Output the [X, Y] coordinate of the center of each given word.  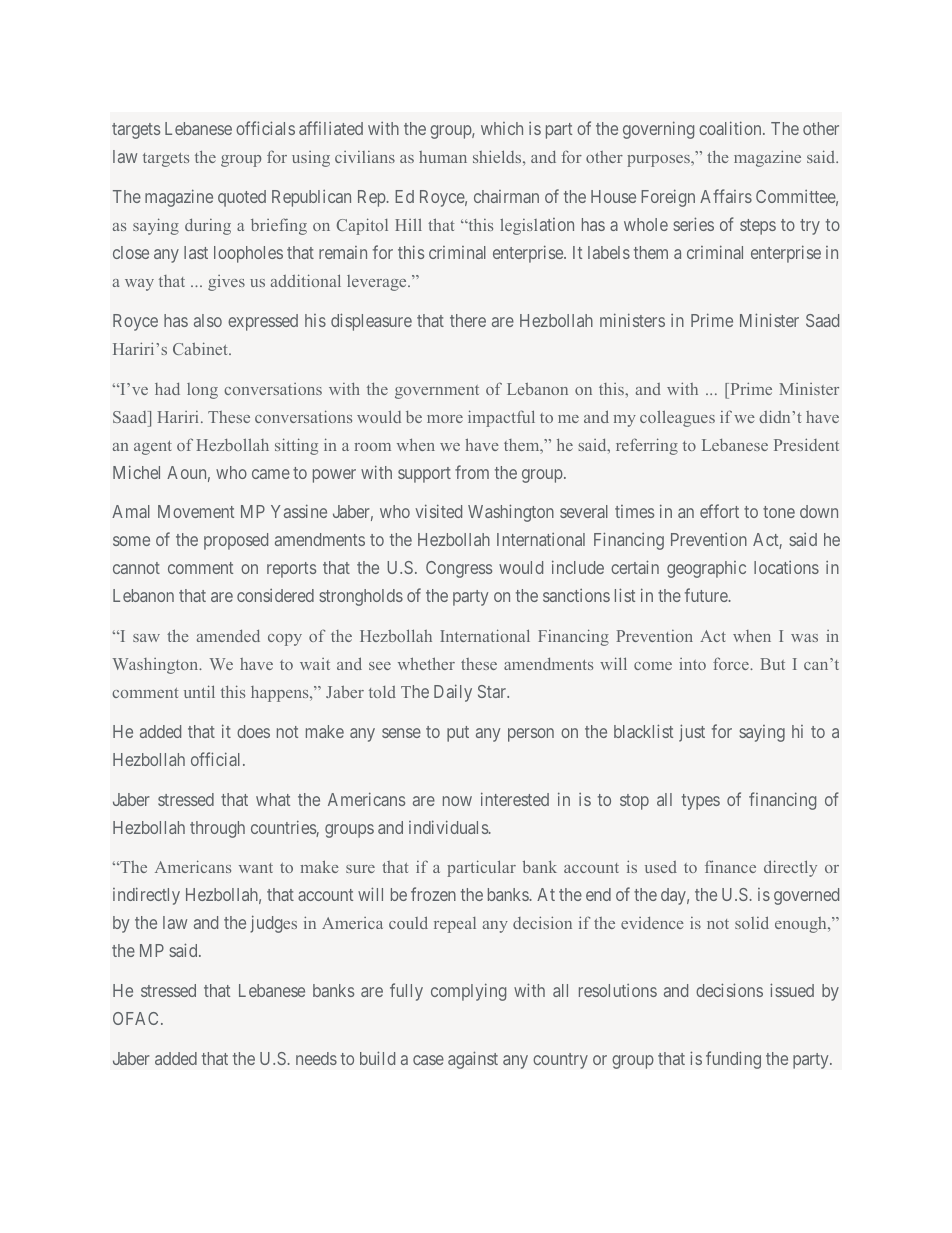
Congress [459, 569]
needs [316, 1058]
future [707, 595]
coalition [731, 128]
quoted [242, 198]
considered [275, 595]
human [443, 157]
